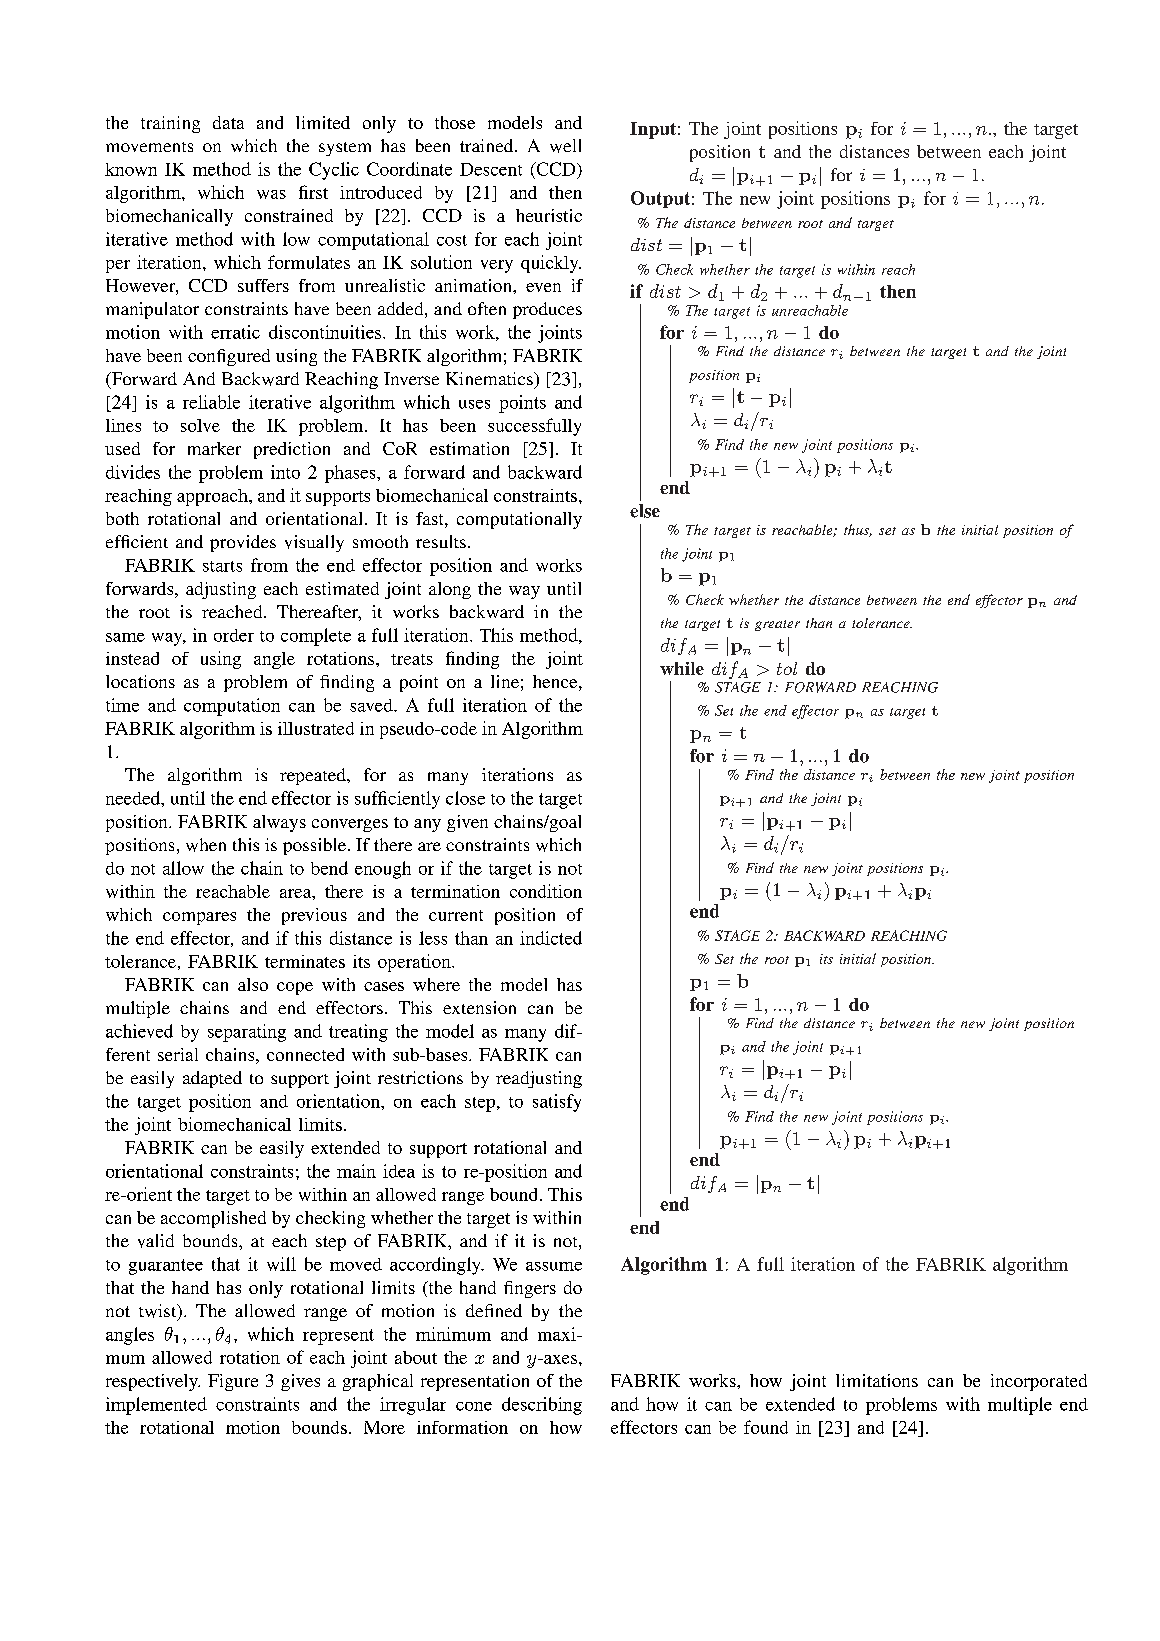 The image size is (1160, 1641). What do you see at coordinates (314, 776) in the screenshot?
I see `repeated` at bounding box center [314, 776].
